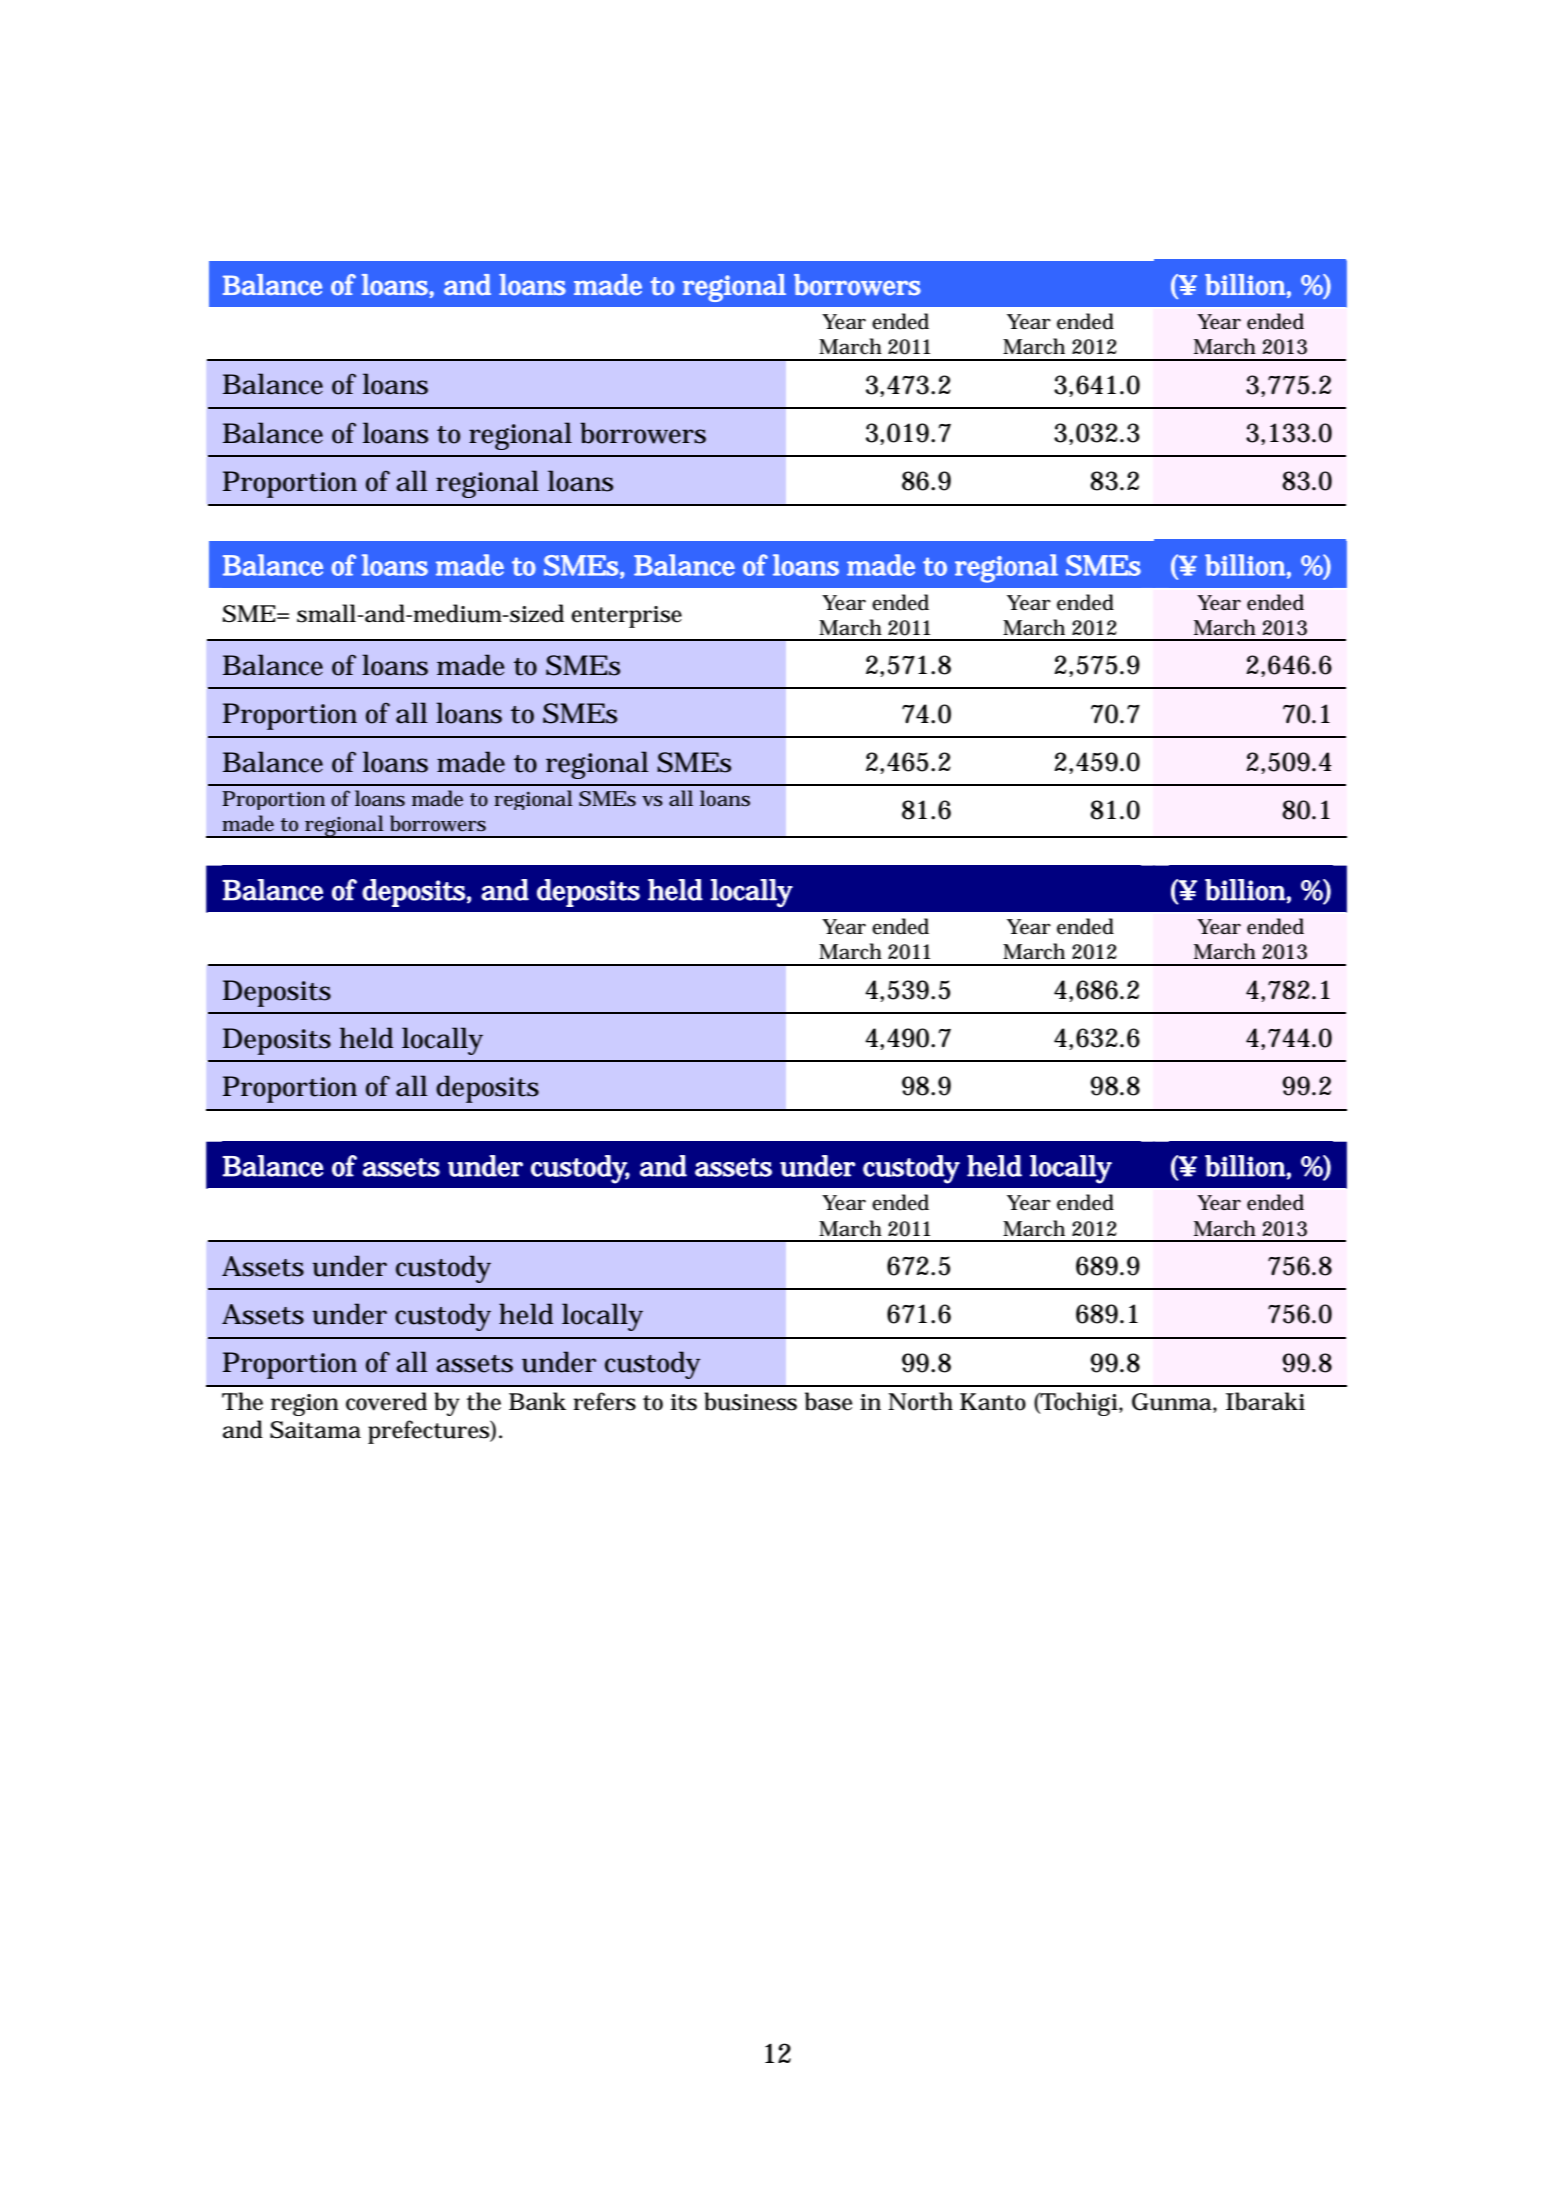 The height and width of the document is (2199, 1554). I want to click on Ibaraki, so click(1265, 1401).
